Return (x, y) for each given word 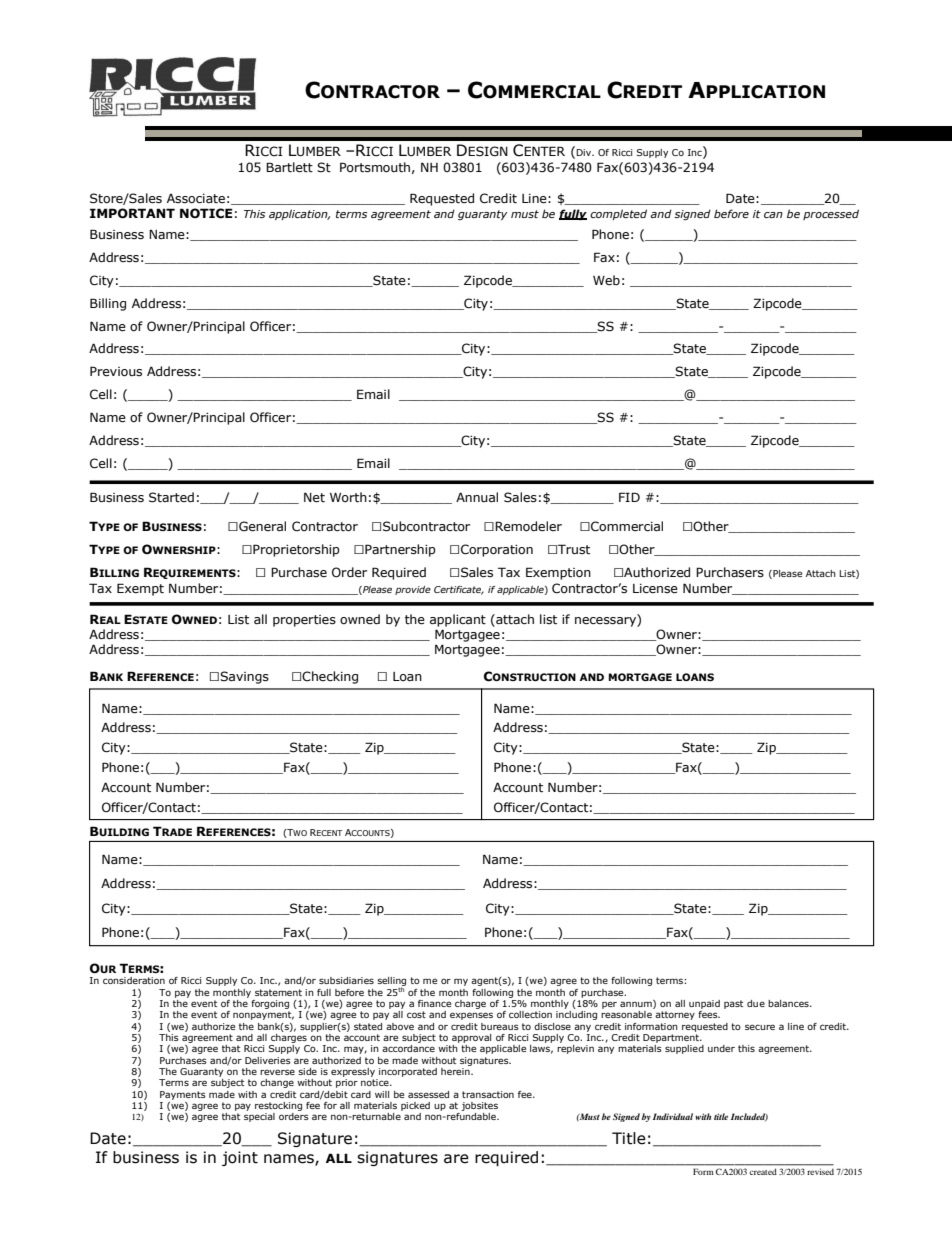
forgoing (270, 1004)
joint (240, 1158)
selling (391, 983)
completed (618, 214)
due (756, 1003)
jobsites (479, 1106)
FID (629, 497)
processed (831, 214)
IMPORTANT (132, 213)
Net (314, 497)
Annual (477, 497)
